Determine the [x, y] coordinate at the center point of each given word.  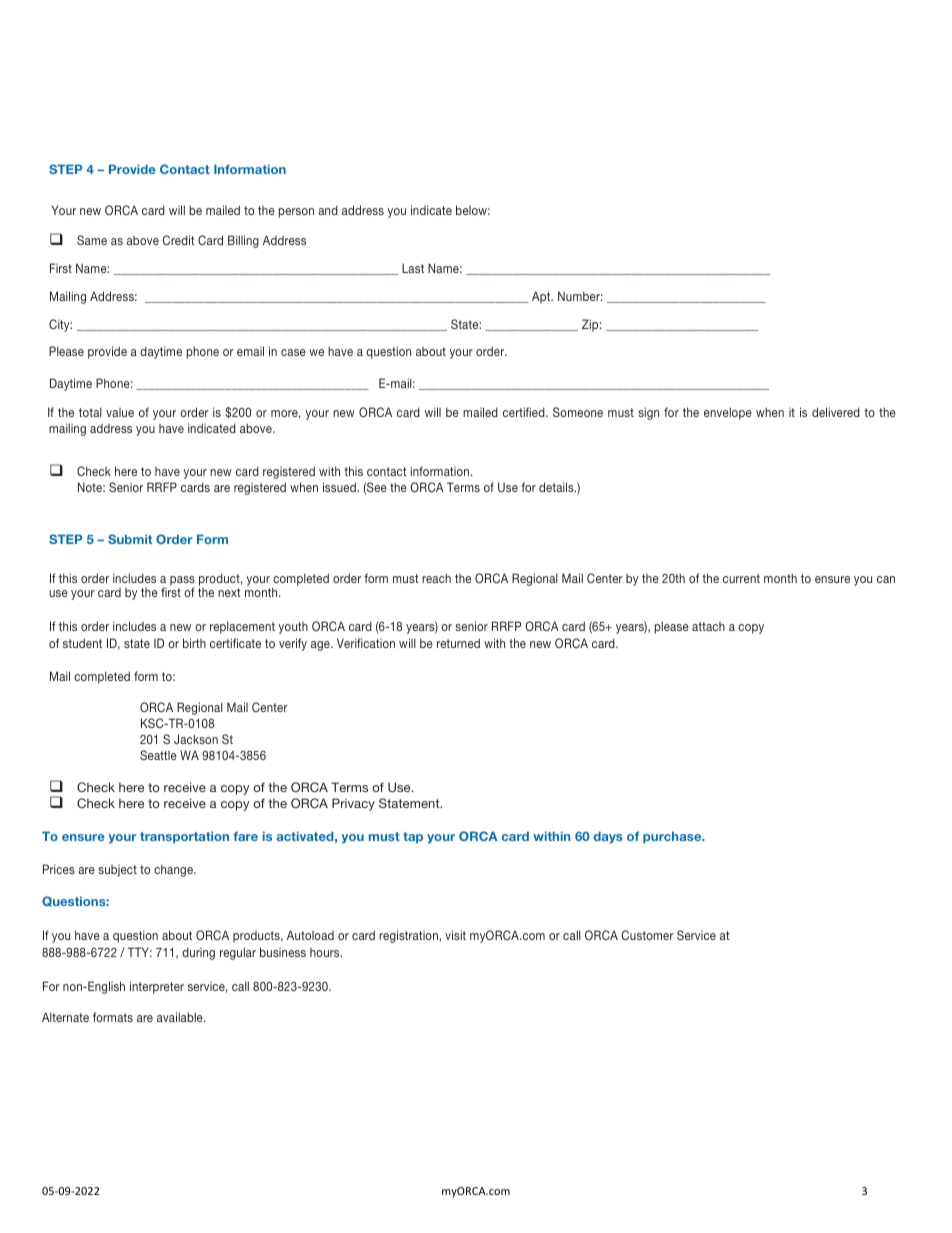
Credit [179, 240]
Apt [542, 297]
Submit [130, 539]
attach [708, 626]
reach [436, 578]
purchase [673, 837]
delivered [836, 412]
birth [194, 643]
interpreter [157, 987]
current [741, 578]
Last [413, 268]
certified [525, 412]
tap [413, 838]
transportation [184, 837]
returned [458, 643]
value [120, 412]
